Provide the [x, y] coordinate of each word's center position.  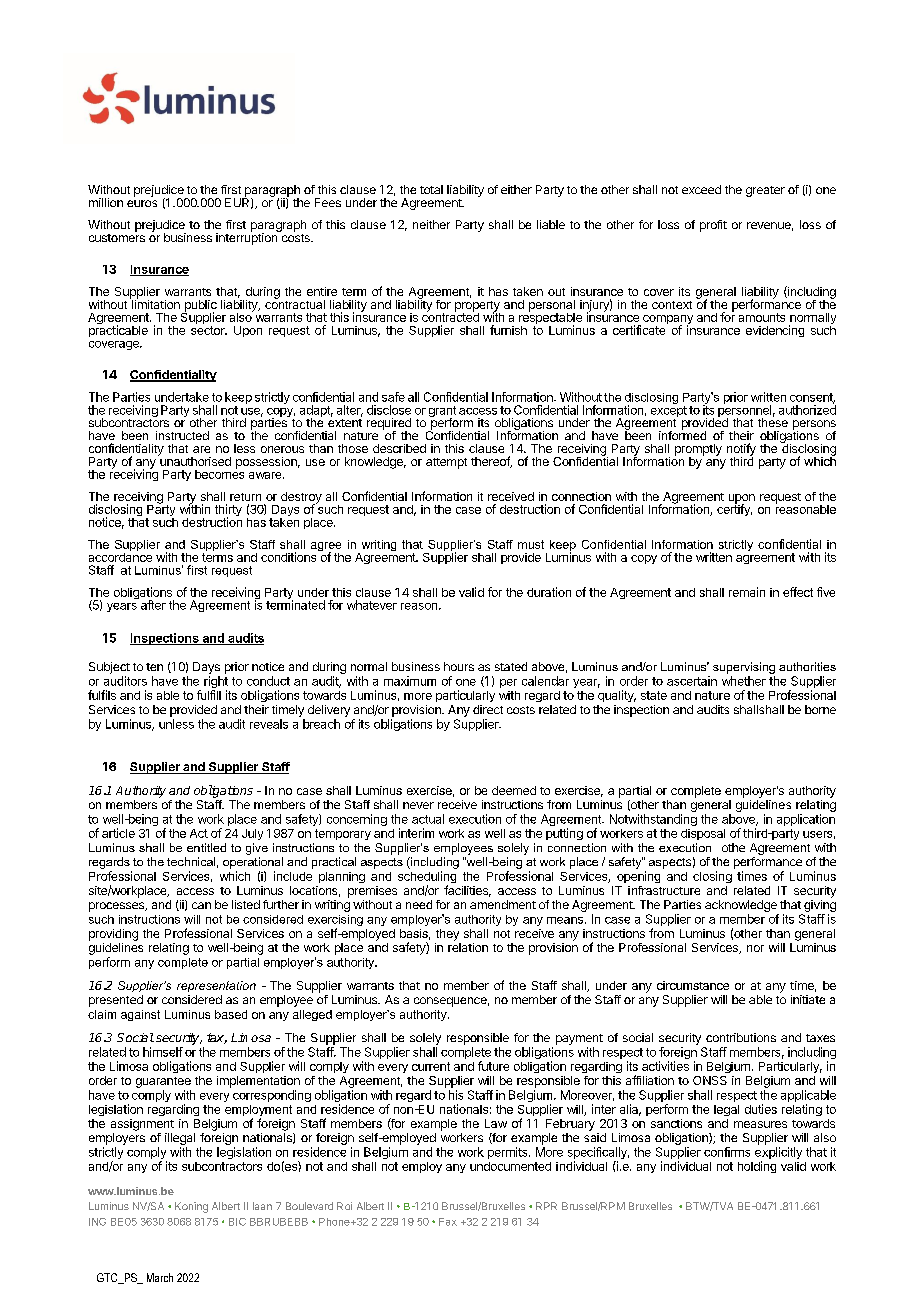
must [531, 544]
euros [142, 203]
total [431, 189]
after [153, 605]
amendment [503, 904]
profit [713, 226]
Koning [191, 1207]
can [201, 905]
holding [757, 1167]
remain [747, 592]
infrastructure [664, 890]
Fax [448, 1222]
